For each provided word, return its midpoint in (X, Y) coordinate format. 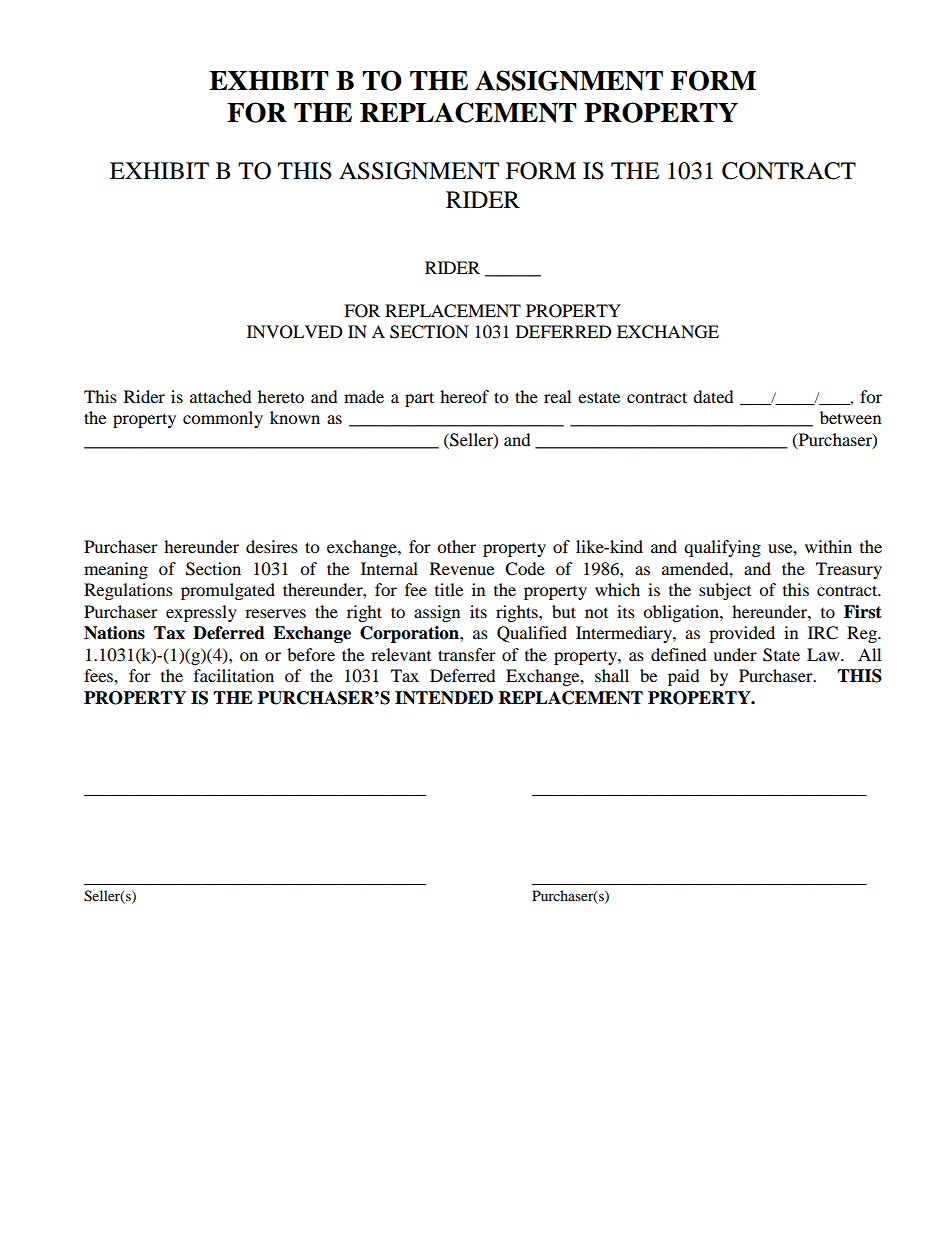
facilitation (234, 675)
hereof (464, 396)
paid (684, 677)
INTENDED (444, 698)
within (828, 546)
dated (713, 396)
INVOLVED (295, 332)
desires (272, 546)
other (456, 546)
